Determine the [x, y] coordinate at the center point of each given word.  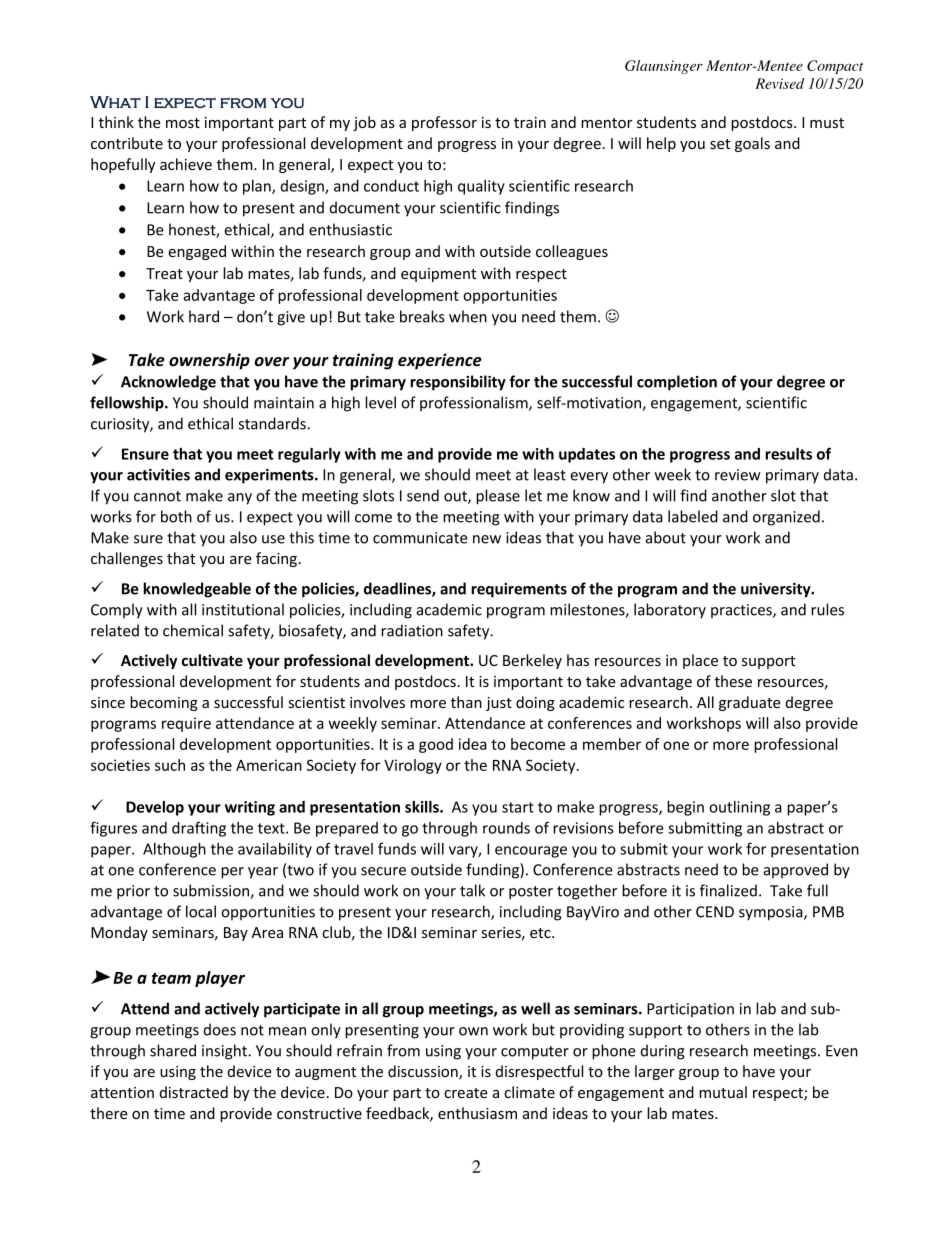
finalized [728, 890]
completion [677, 383]
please [498, 497]
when [468, 316]
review [738, 475]
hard [204, 316]
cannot [157, 496]
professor [444, 123]
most [183, 123]
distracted [194, 1092]
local [201, 911]
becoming [164, 703]
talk [472, 890]
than [466, 702]
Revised [779, 83]
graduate [750, 703]
